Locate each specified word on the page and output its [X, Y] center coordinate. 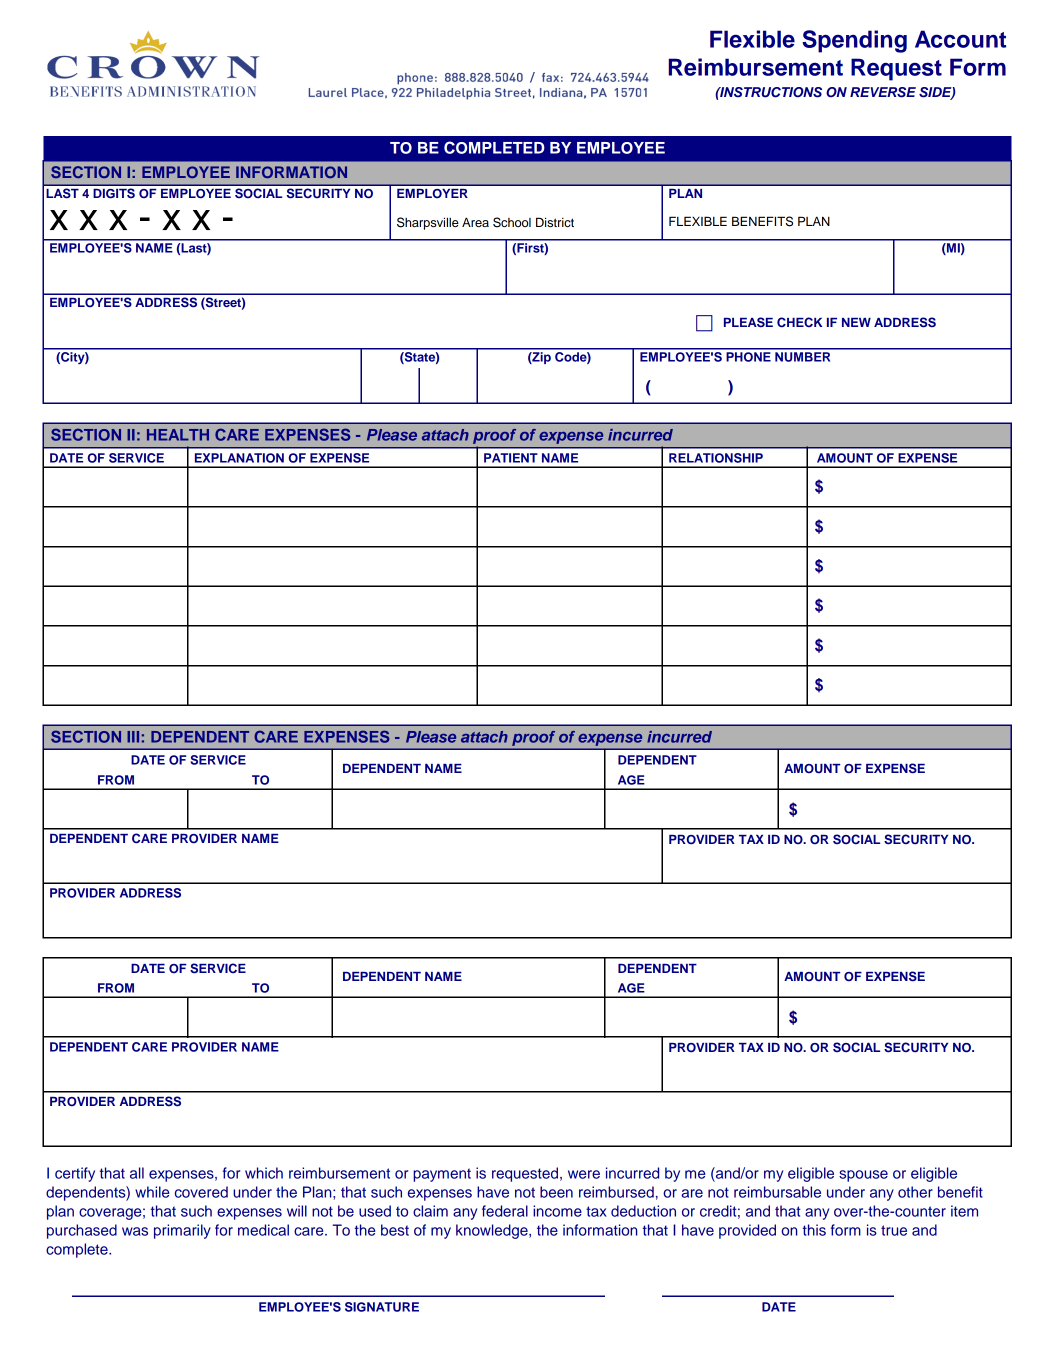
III [133, 737]
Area [475, 222]
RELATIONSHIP [716, 458]
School [512, 222]
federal [505, 1211]
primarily [182, 1231]
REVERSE [883, 92]
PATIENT [511, 458]
